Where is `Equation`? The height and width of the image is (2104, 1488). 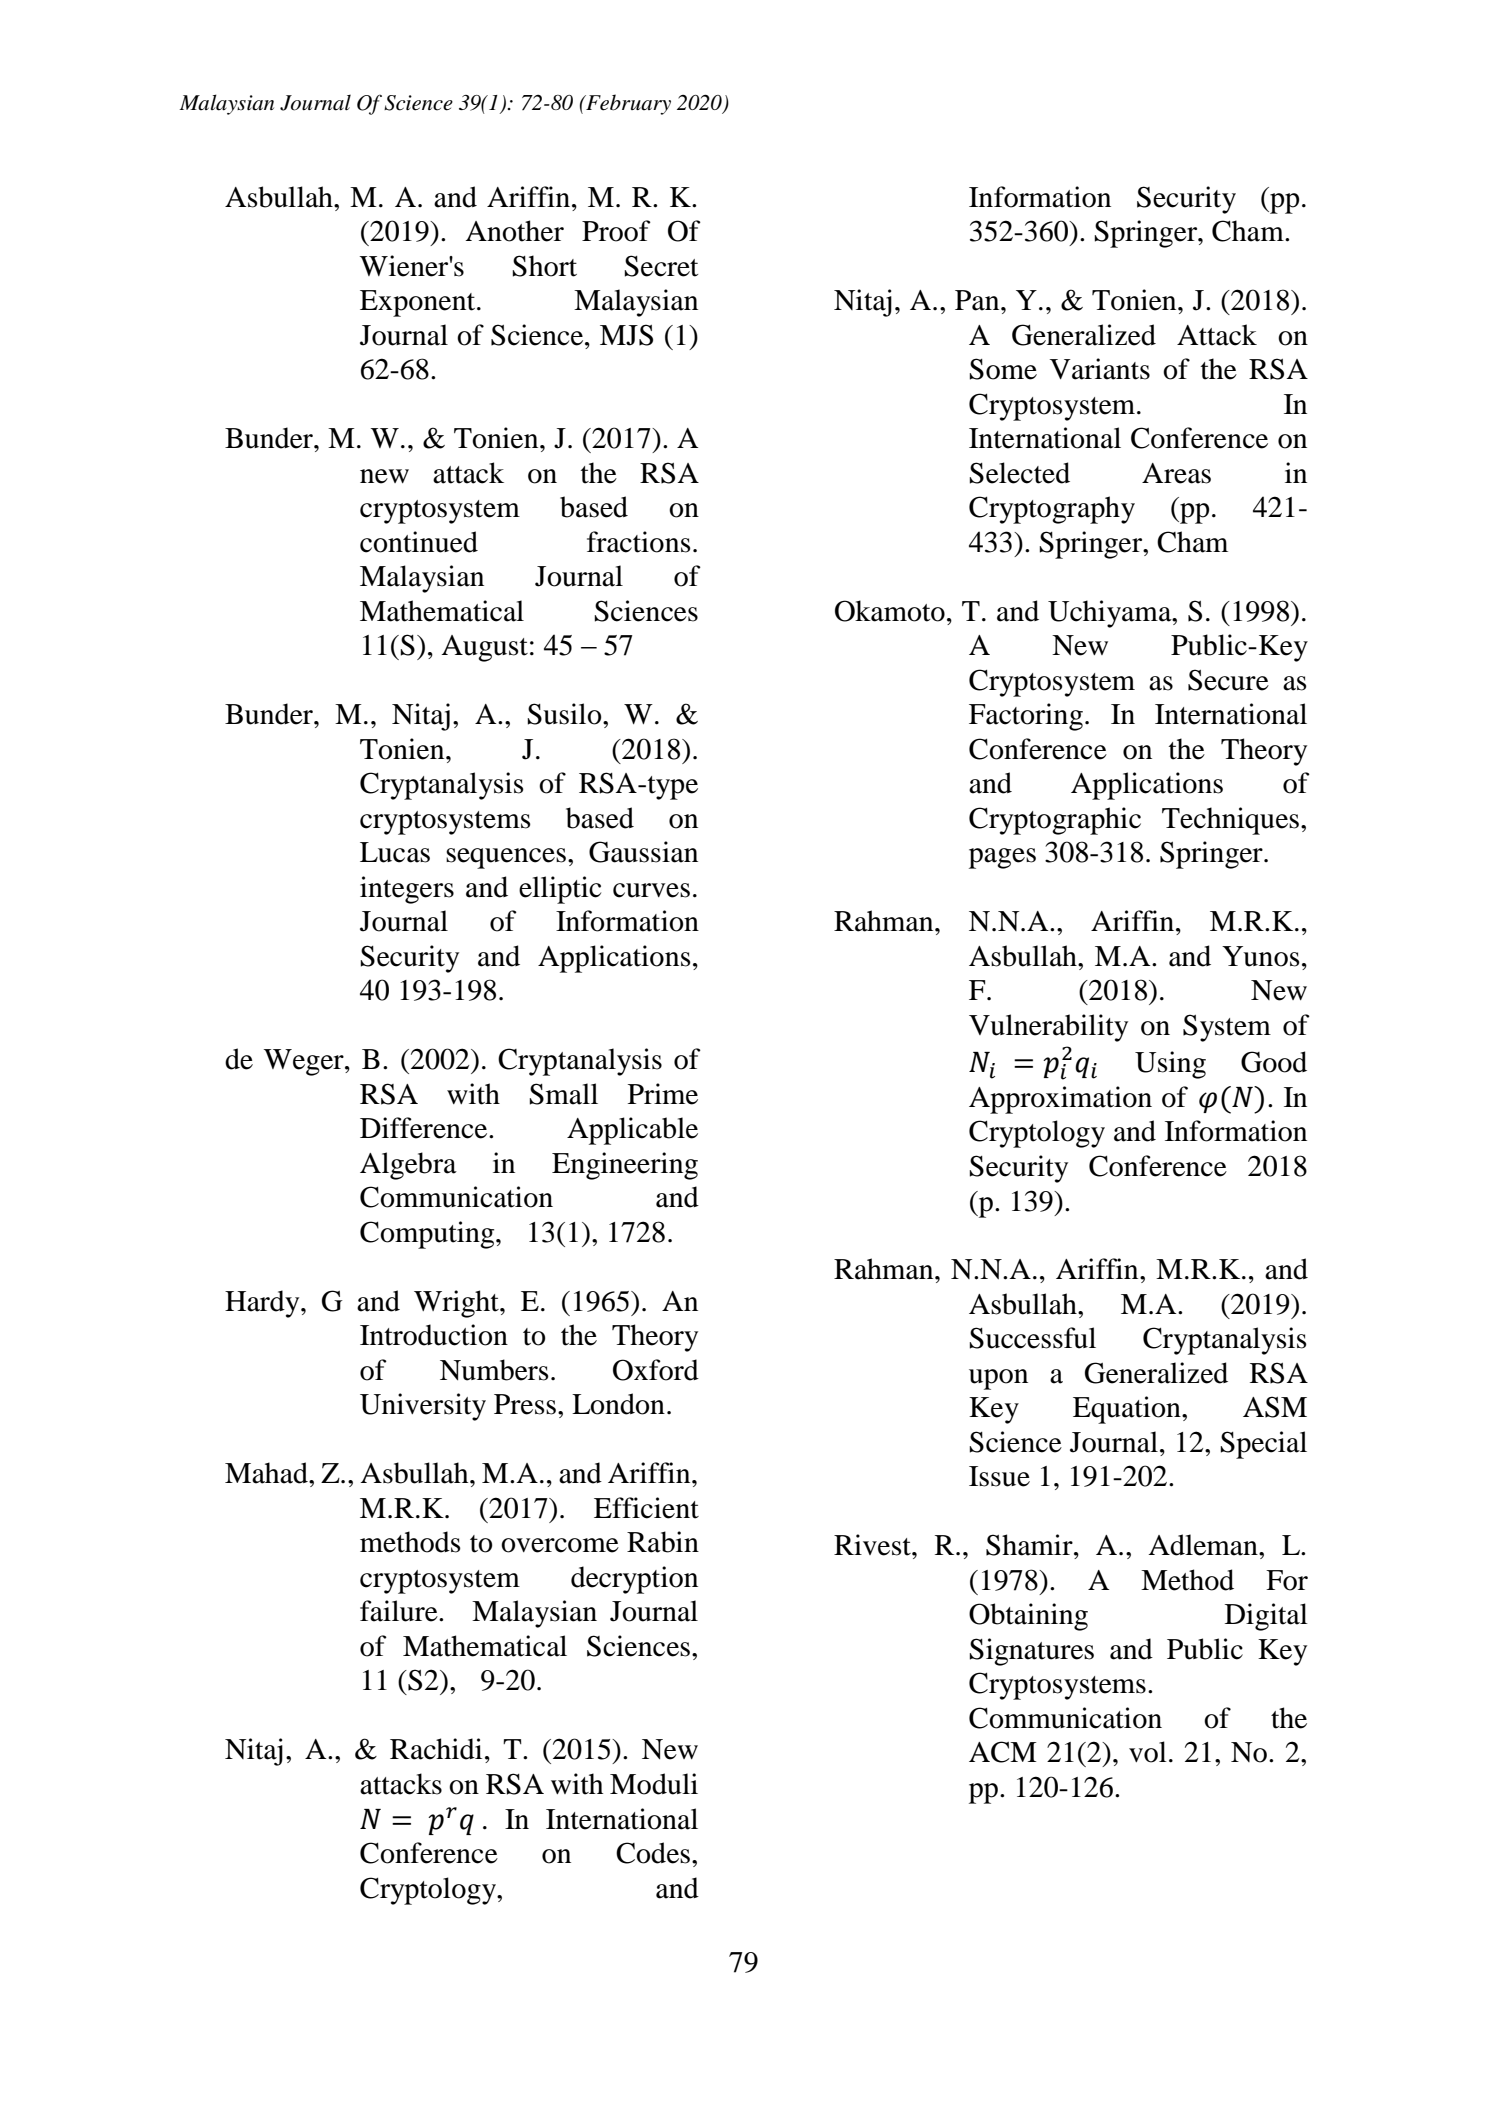
Equation is located at coordinates (1128, 1410).
